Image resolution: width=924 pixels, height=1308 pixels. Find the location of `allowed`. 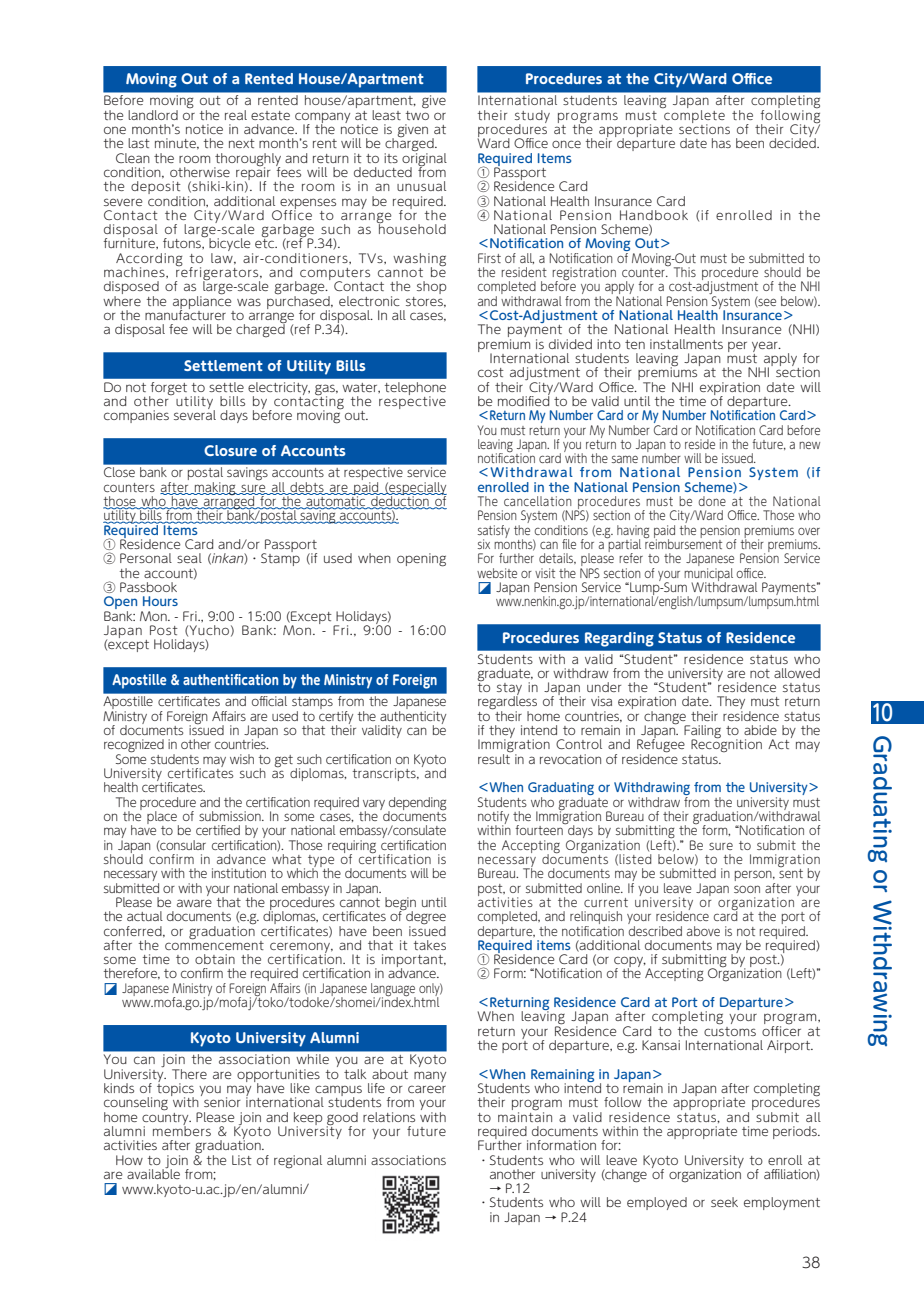

allowed is located at coordinates (797, 673).
